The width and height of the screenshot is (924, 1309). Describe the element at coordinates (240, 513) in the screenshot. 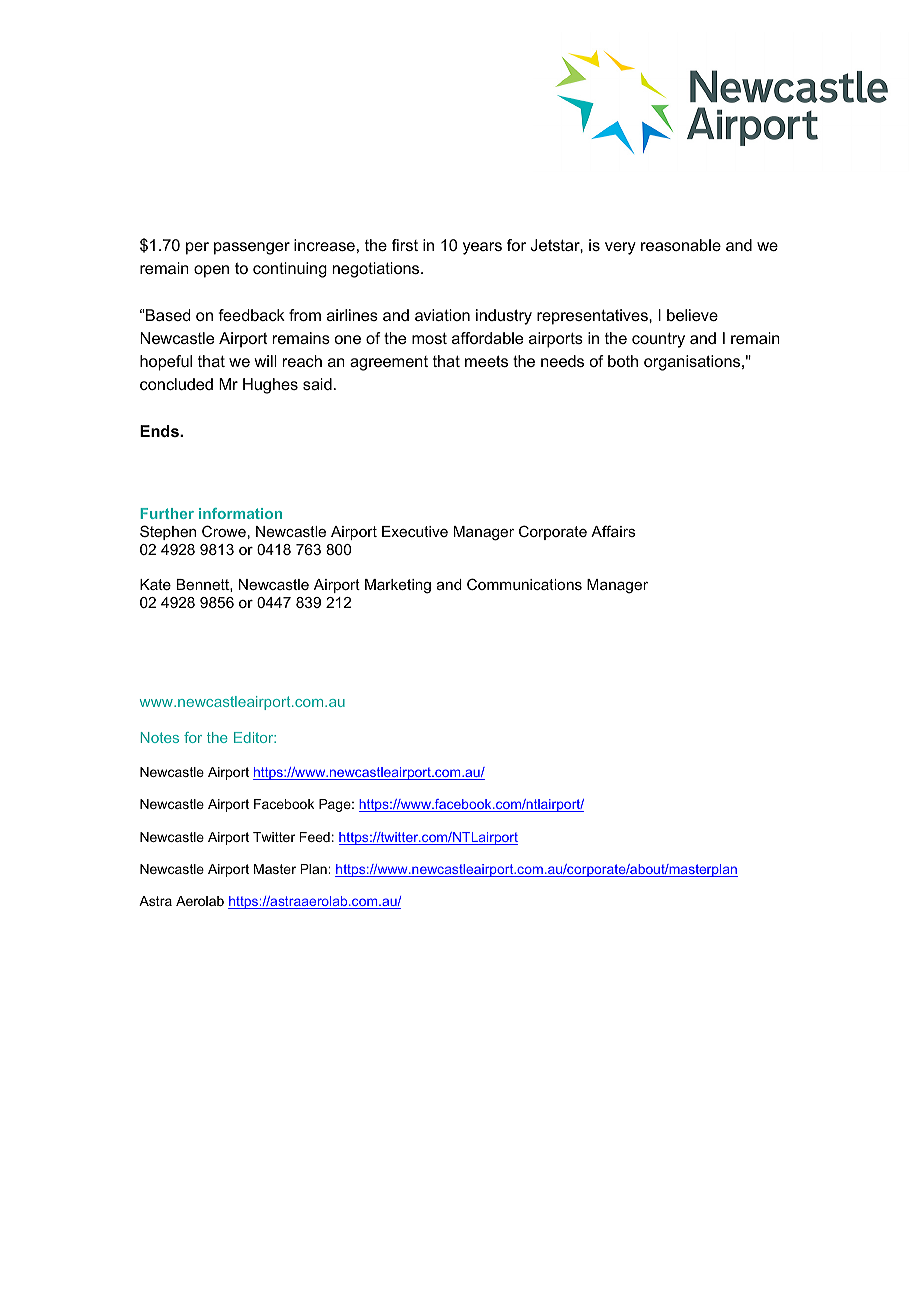

I see `information` at that location.
